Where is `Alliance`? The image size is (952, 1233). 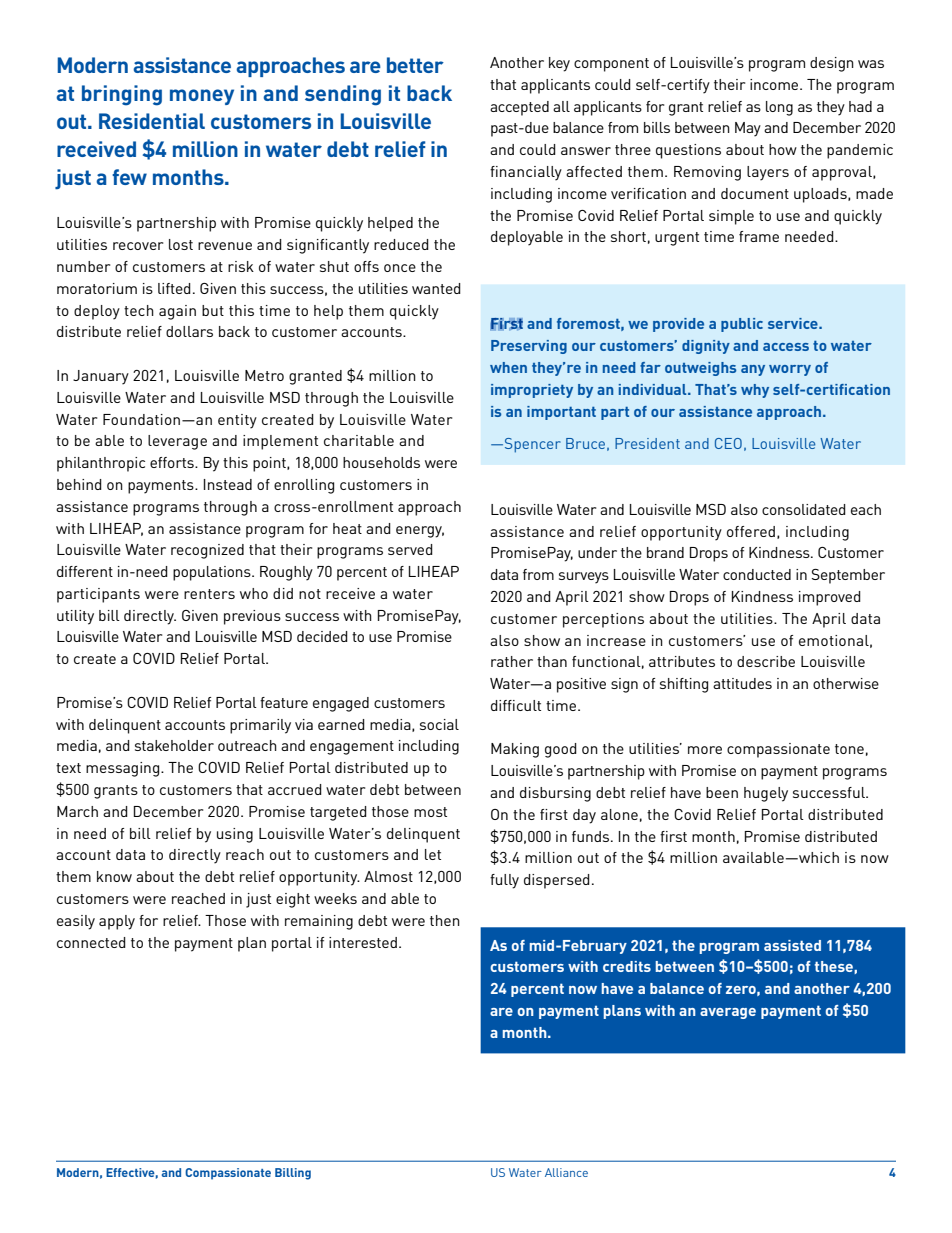 Alliance is located at coordinates (566, 1172).
